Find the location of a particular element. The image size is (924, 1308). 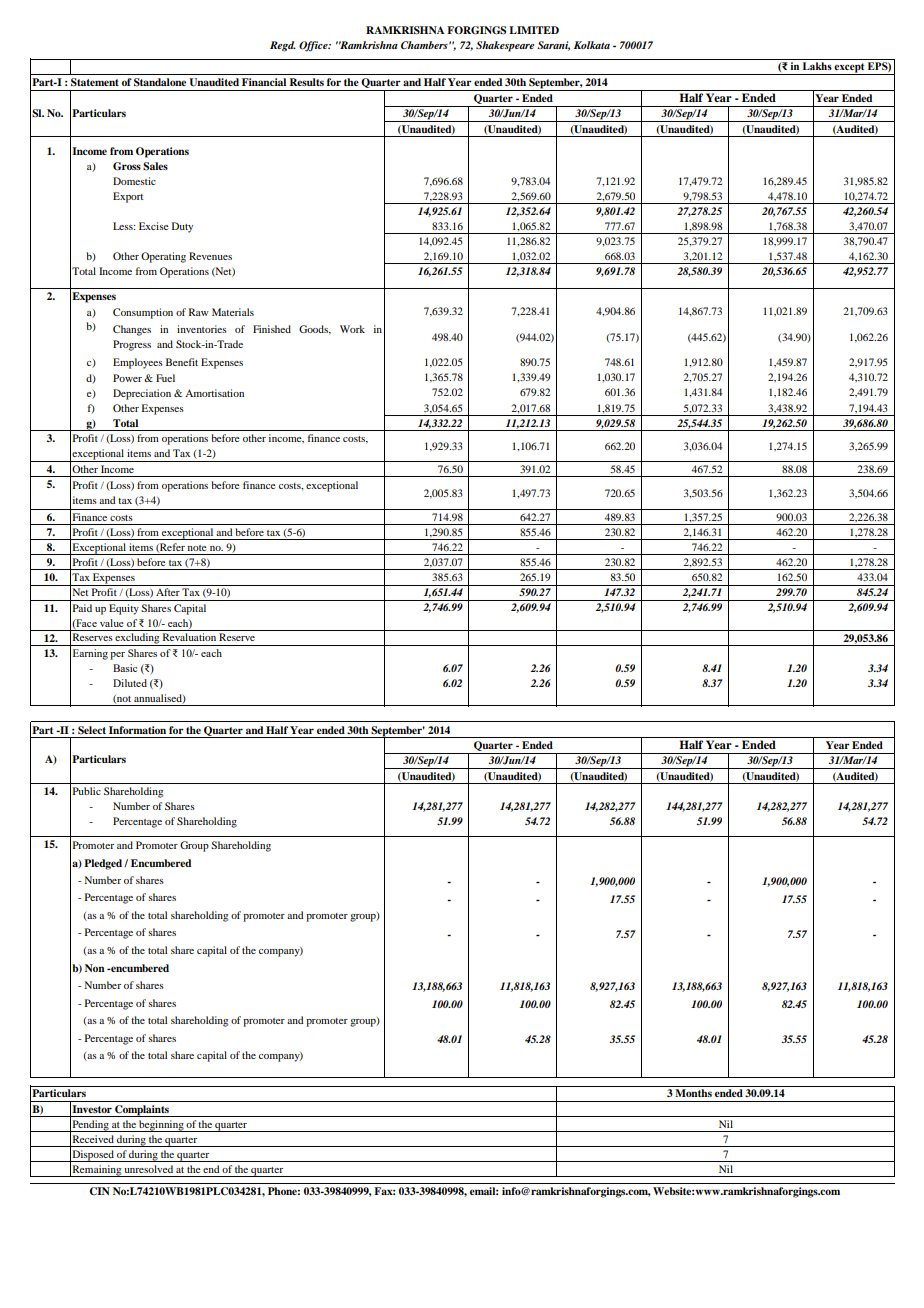

note is located at coordinates (197, 548).
